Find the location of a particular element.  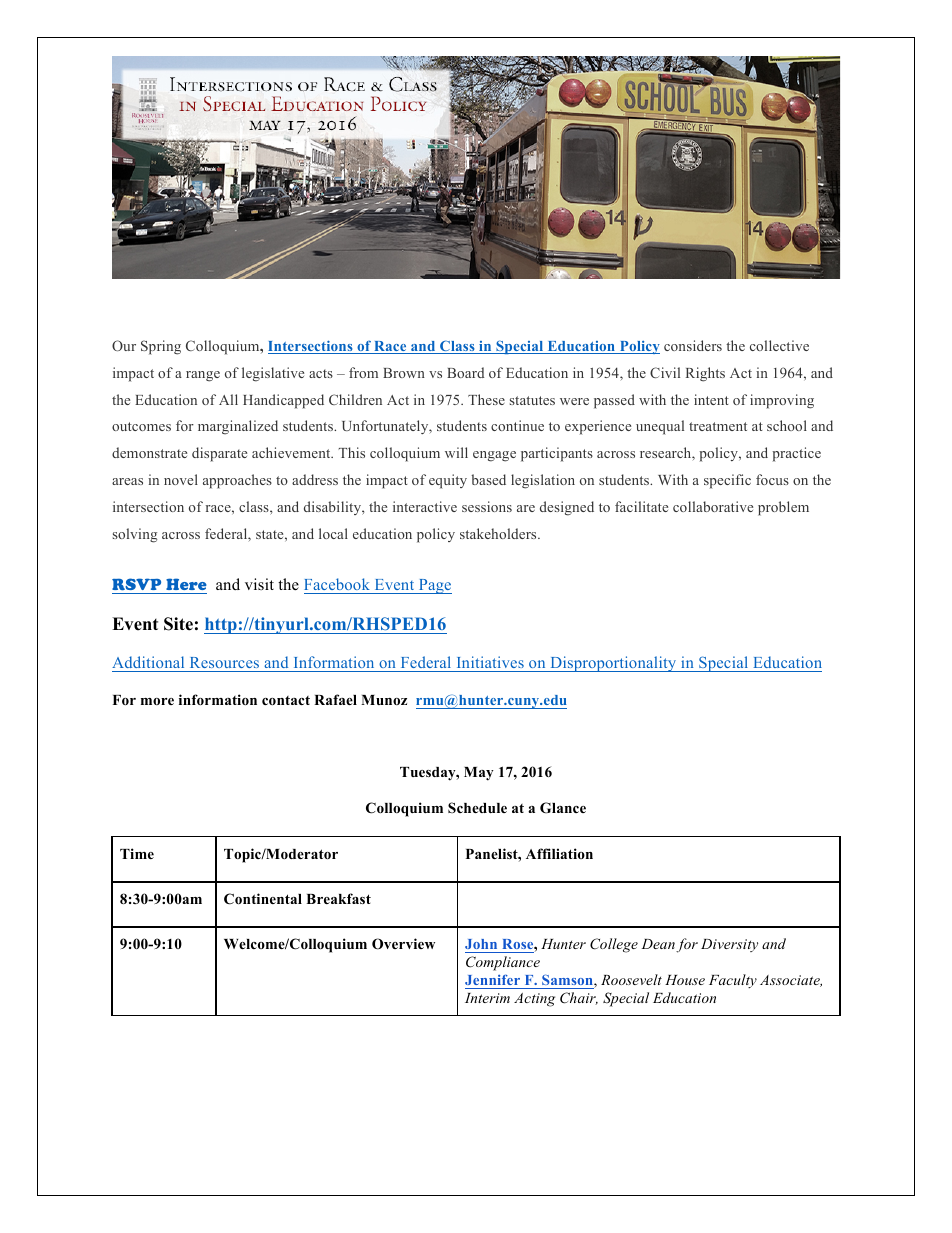

May is located at coordinates (479, 774).
